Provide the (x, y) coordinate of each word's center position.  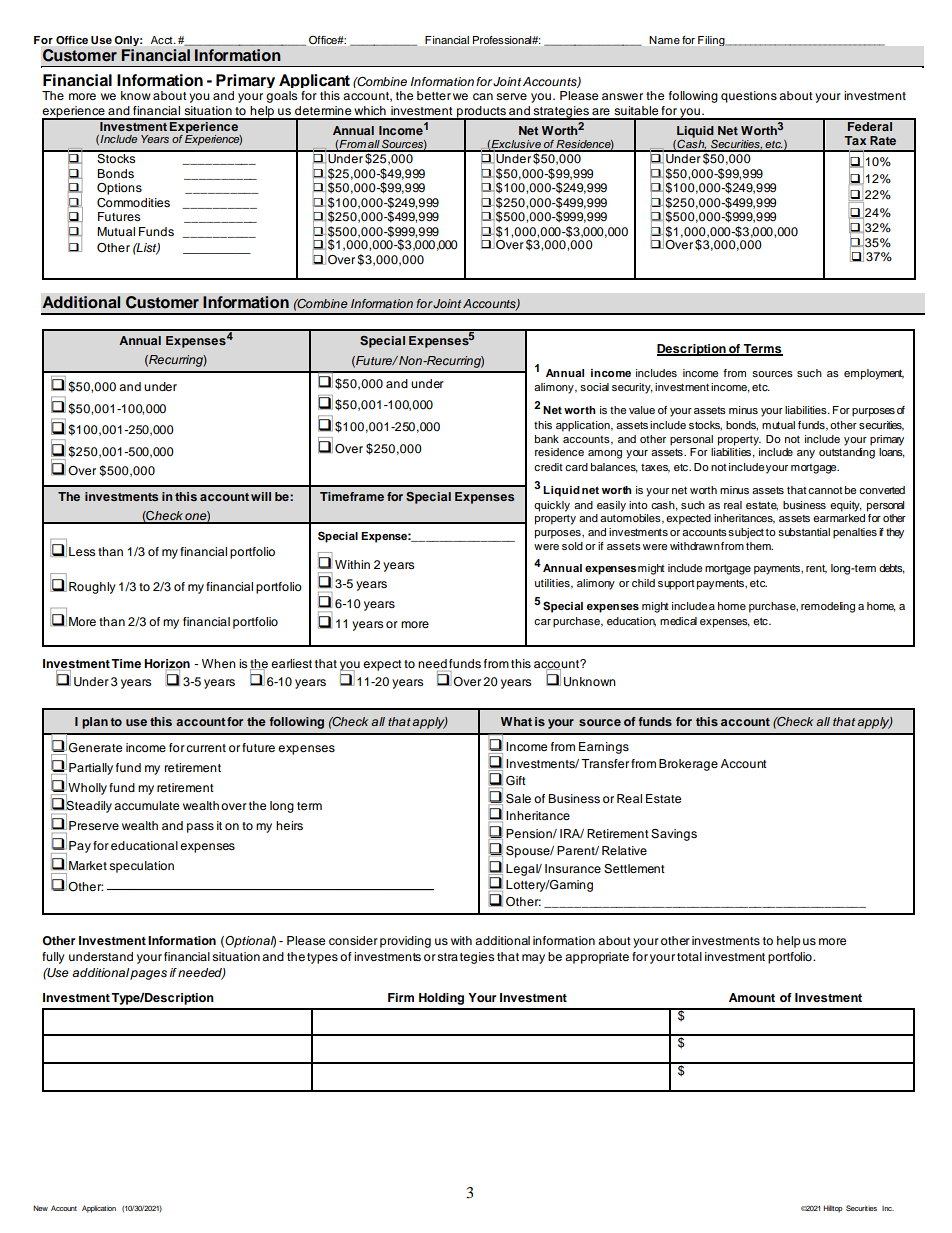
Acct (163, 40)
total (689, 956)
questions (749, 97)
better (434, 95)
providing (405, 942)
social (594, 387)
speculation (141, 867)
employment (874, 374)
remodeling (828, 607)
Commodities (133, 203)
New (40, 1208)
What (516, 721)
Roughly (92, 588)
